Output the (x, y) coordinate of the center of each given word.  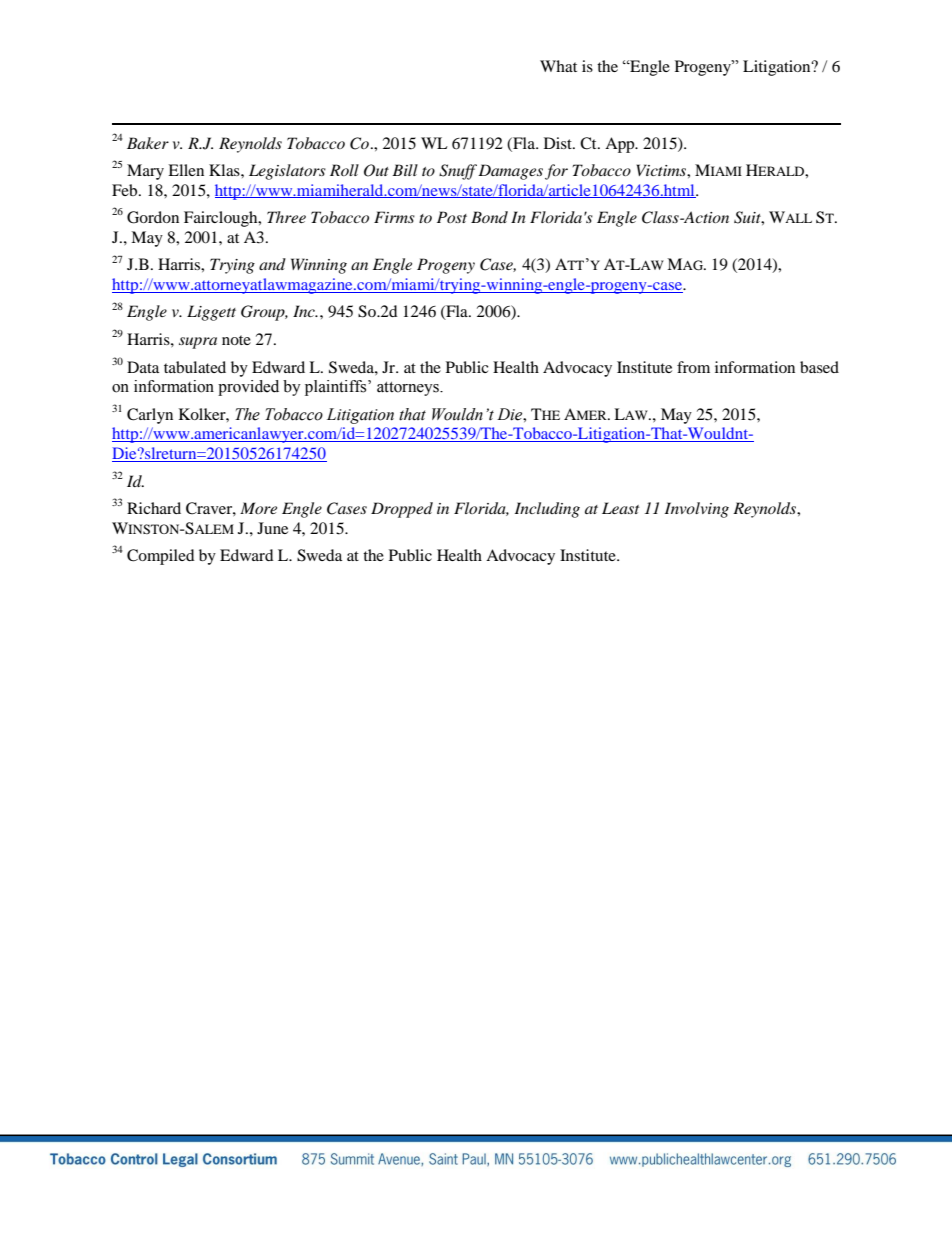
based (819, 367)
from (693, 367)
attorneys (409, 389)
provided (248, 388)
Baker (148, 143)
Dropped (402, 510)
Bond (489, 217)
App (621, 145)
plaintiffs (337, 388)
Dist (559, 143)
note (236, 340)
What (558, 66)
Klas (225, 170)
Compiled (161, 557)
